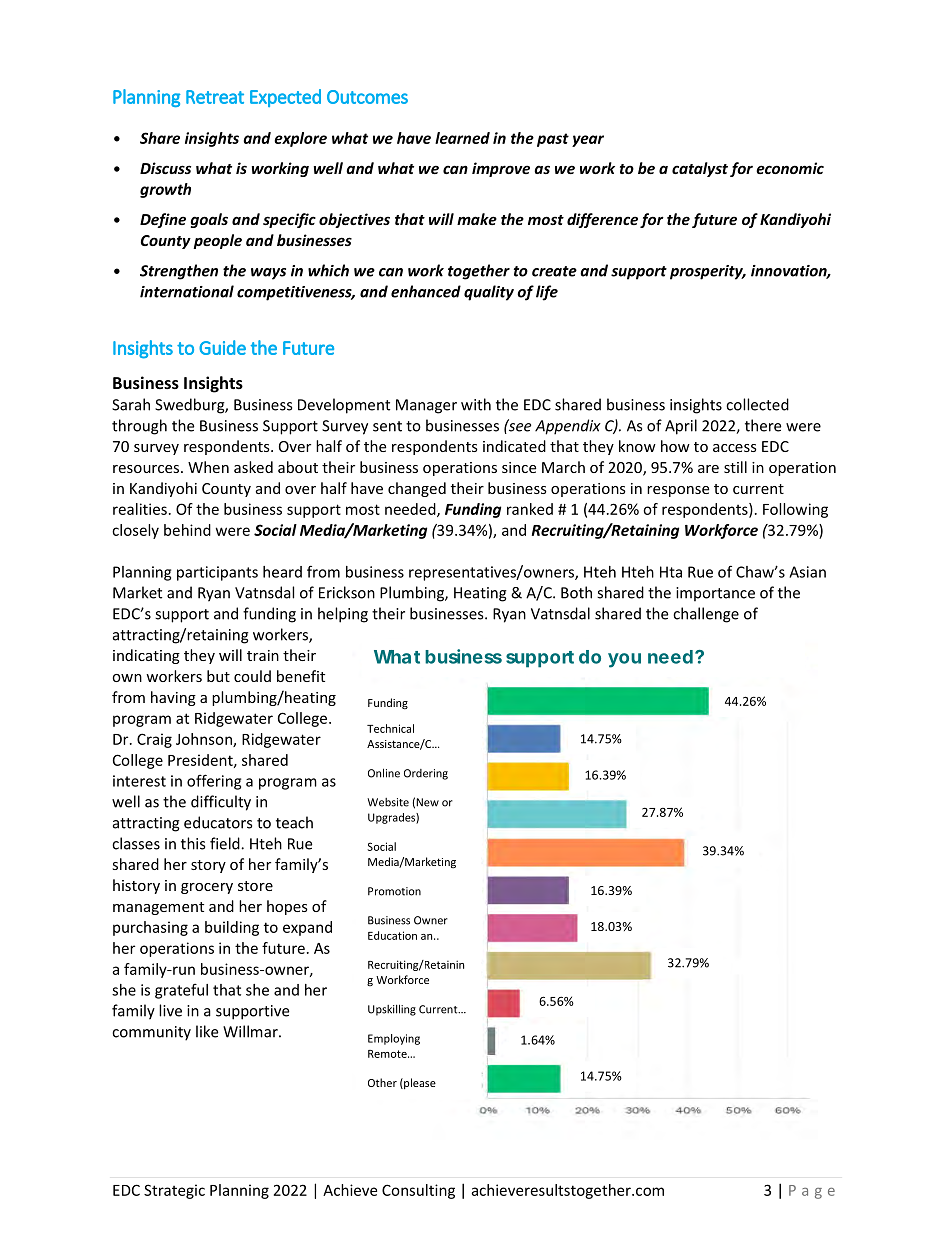  What do you see at coordinates (418, 1191) in the page?
I see `Consulting` at bounding box center [418, 1191].
